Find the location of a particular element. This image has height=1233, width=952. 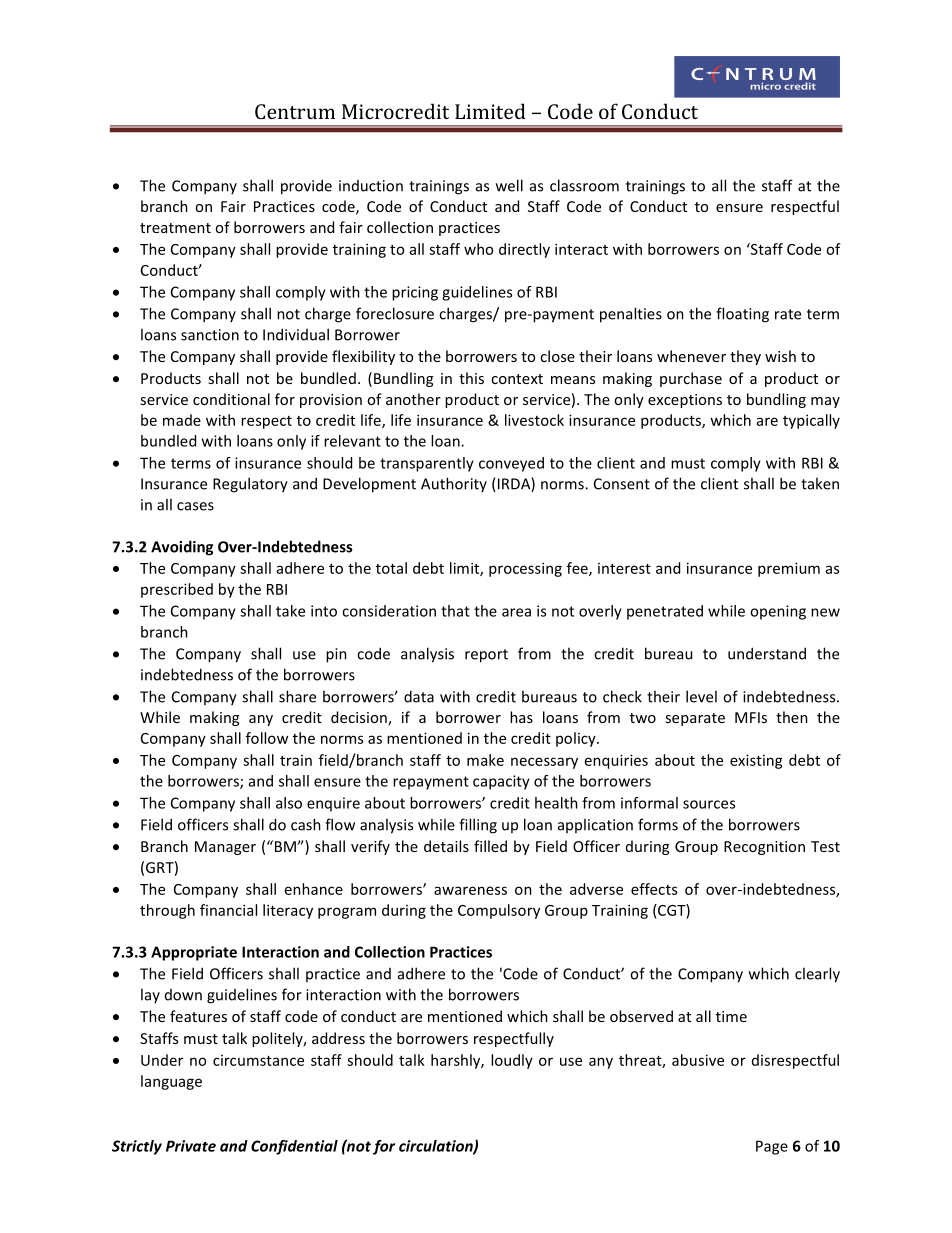

Centrum is located at coordinates (295, 111).
